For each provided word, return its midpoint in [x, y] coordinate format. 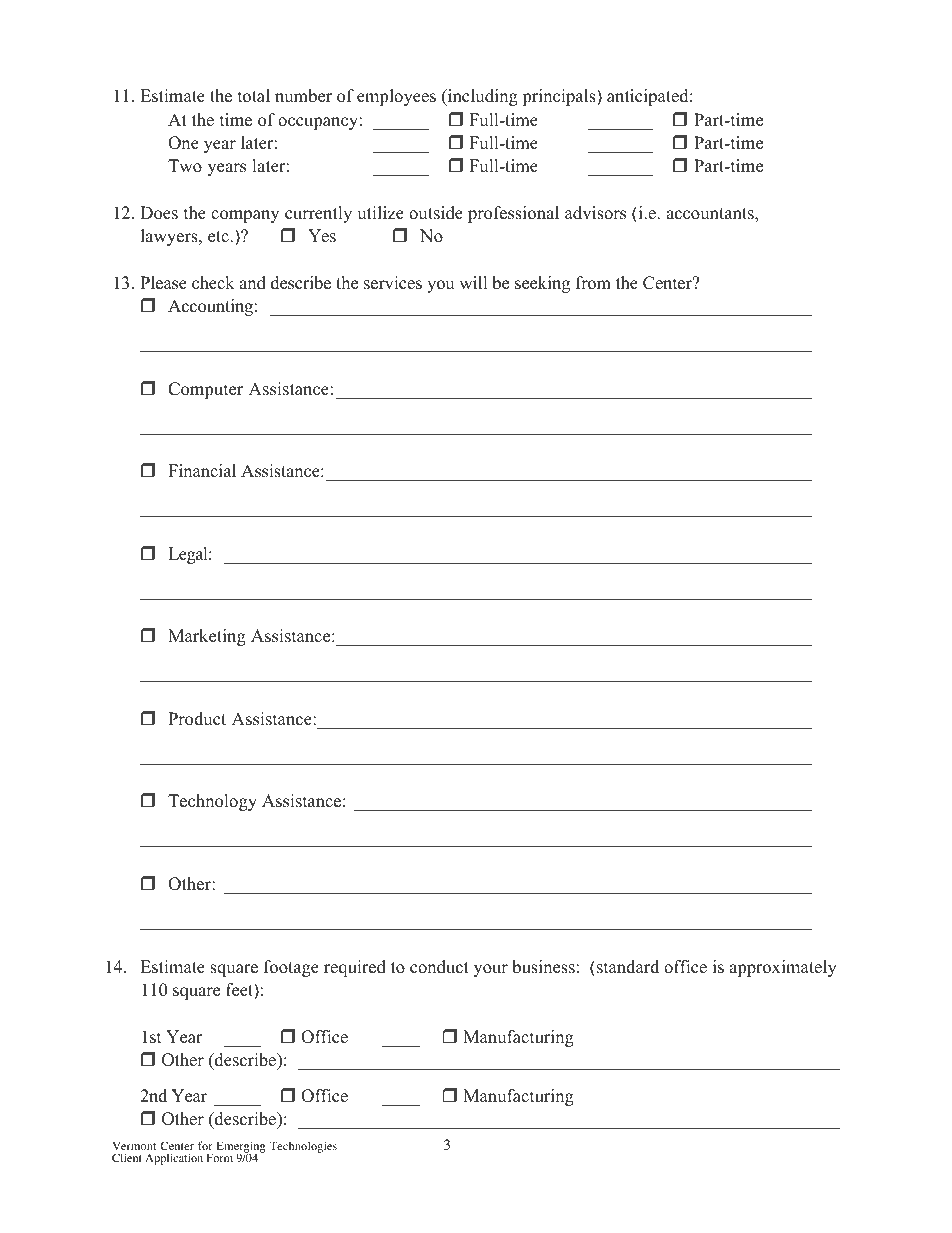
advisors [595, 213]
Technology [212, 802]
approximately [783, 968]
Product [197, 719]
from [593, 283]
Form [220, 1157]
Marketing [207, 637]
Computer [205, 390]
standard [627, 967]
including [482, 97]
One [183, 143]
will [473, 282]
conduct [439, 967]
